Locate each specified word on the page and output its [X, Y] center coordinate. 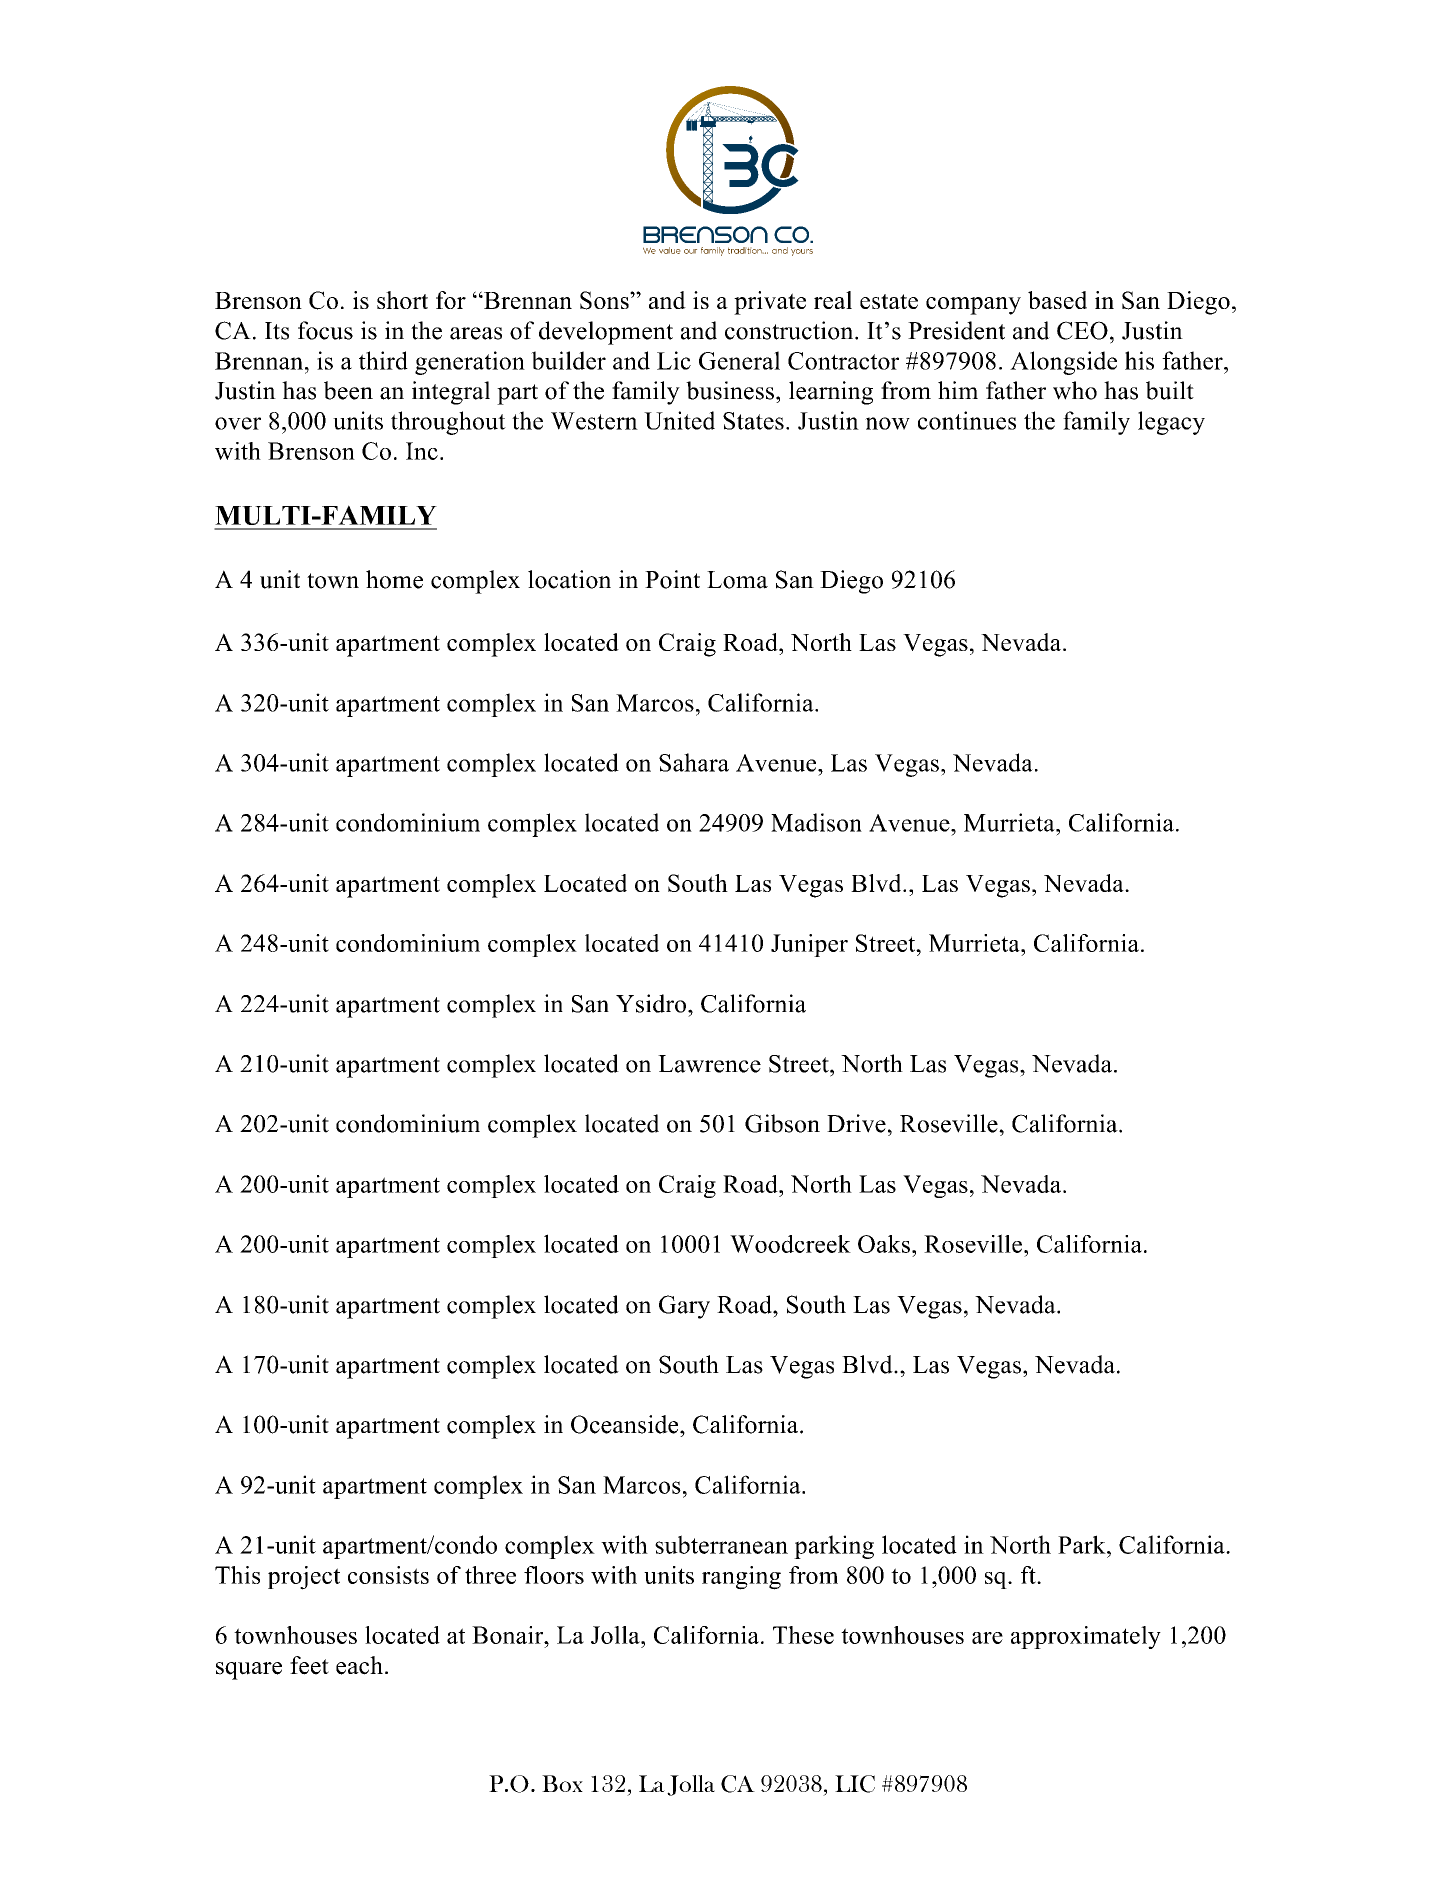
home [394, 579]
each [359, 1665]
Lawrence [709, 1064]
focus [325, 330]
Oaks [884, 1244]
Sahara [694, 762]
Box [562, 1783]
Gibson [782, 1123]
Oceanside [626, 1424]
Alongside [1063, 363]
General [739, 360]
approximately [1086, 1637]
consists [388, 1575]
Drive [856, 1123]
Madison [816, 822]
